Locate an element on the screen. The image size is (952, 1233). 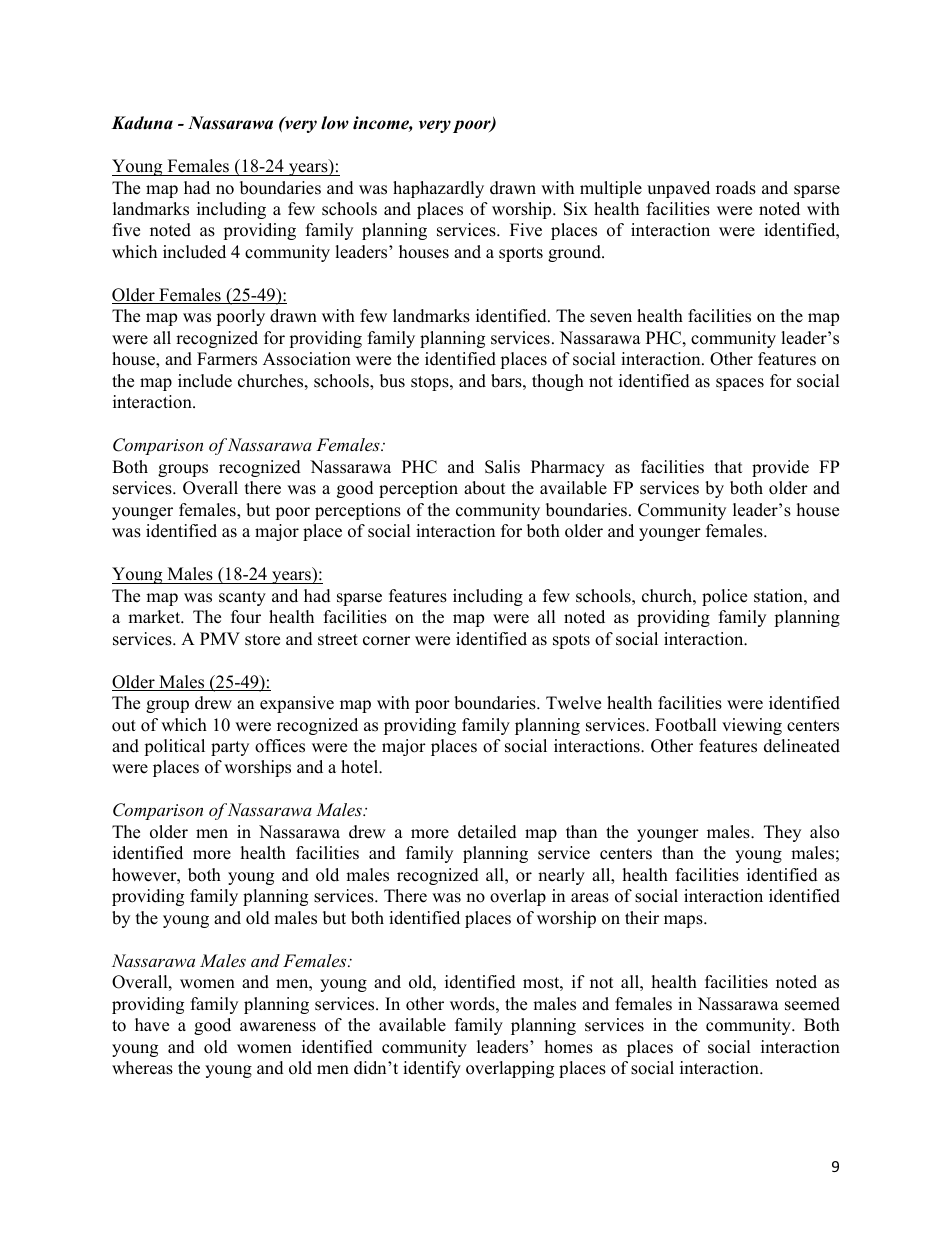
seemed is located at coordinates (812, 1004).
